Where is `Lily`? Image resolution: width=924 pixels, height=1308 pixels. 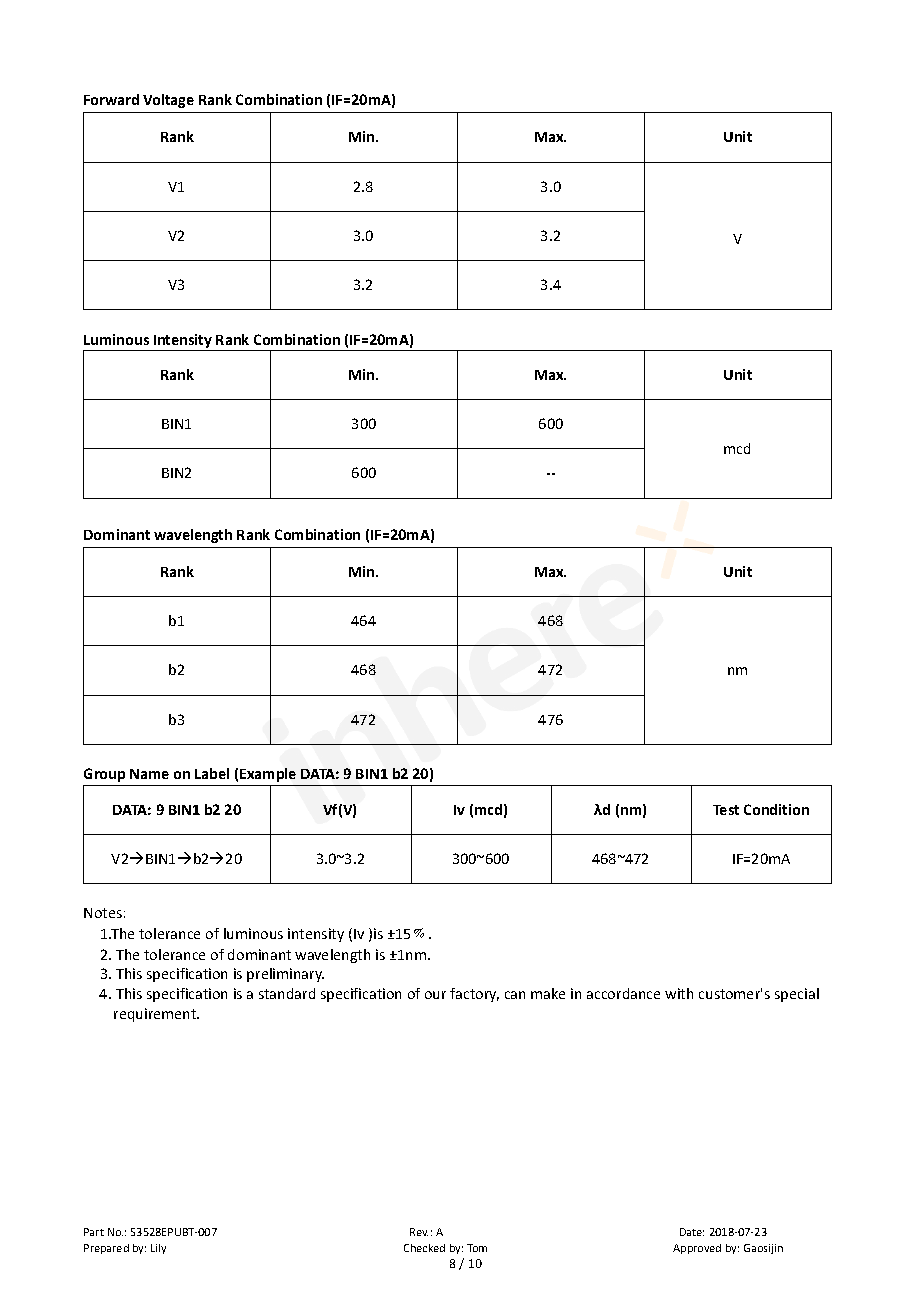 Lily is located at coordinates (158, 1249).
